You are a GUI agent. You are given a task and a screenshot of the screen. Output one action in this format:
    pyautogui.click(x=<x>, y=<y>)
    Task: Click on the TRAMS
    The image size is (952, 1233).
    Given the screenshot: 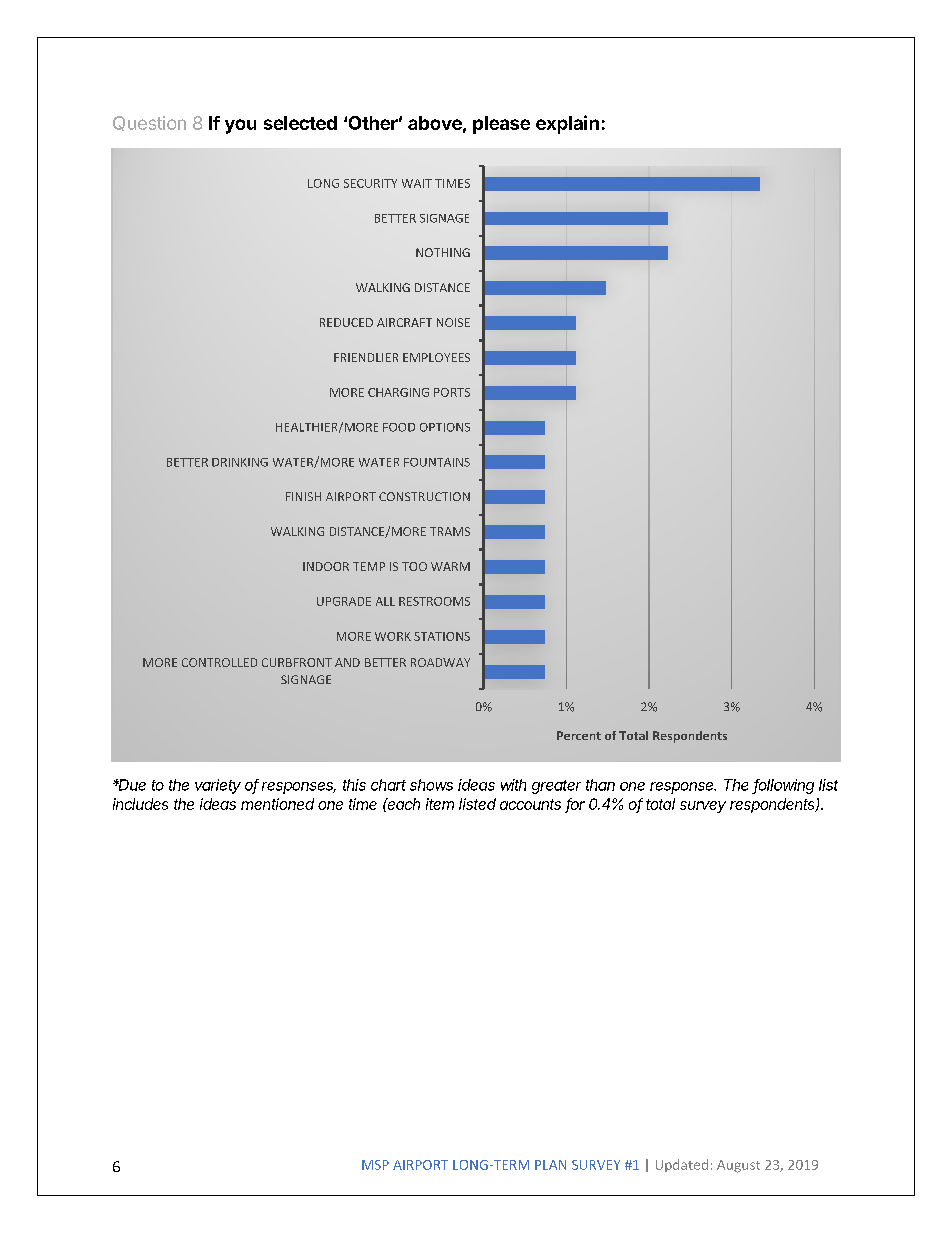 What is the action you would take?
    pyautogui.click(x=450, y=531)
